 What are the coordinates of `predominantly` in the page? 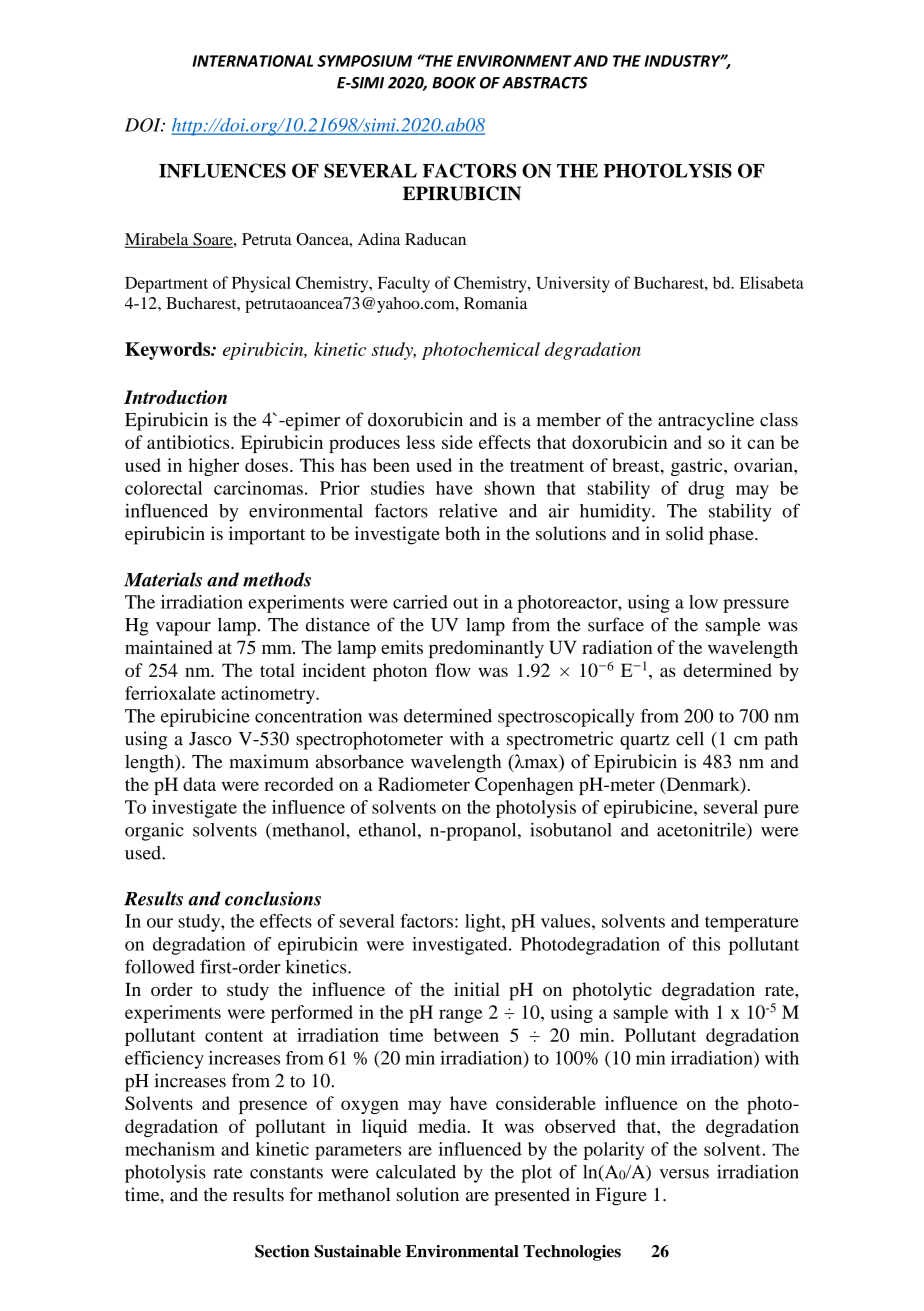 It's located at (486, 649).
